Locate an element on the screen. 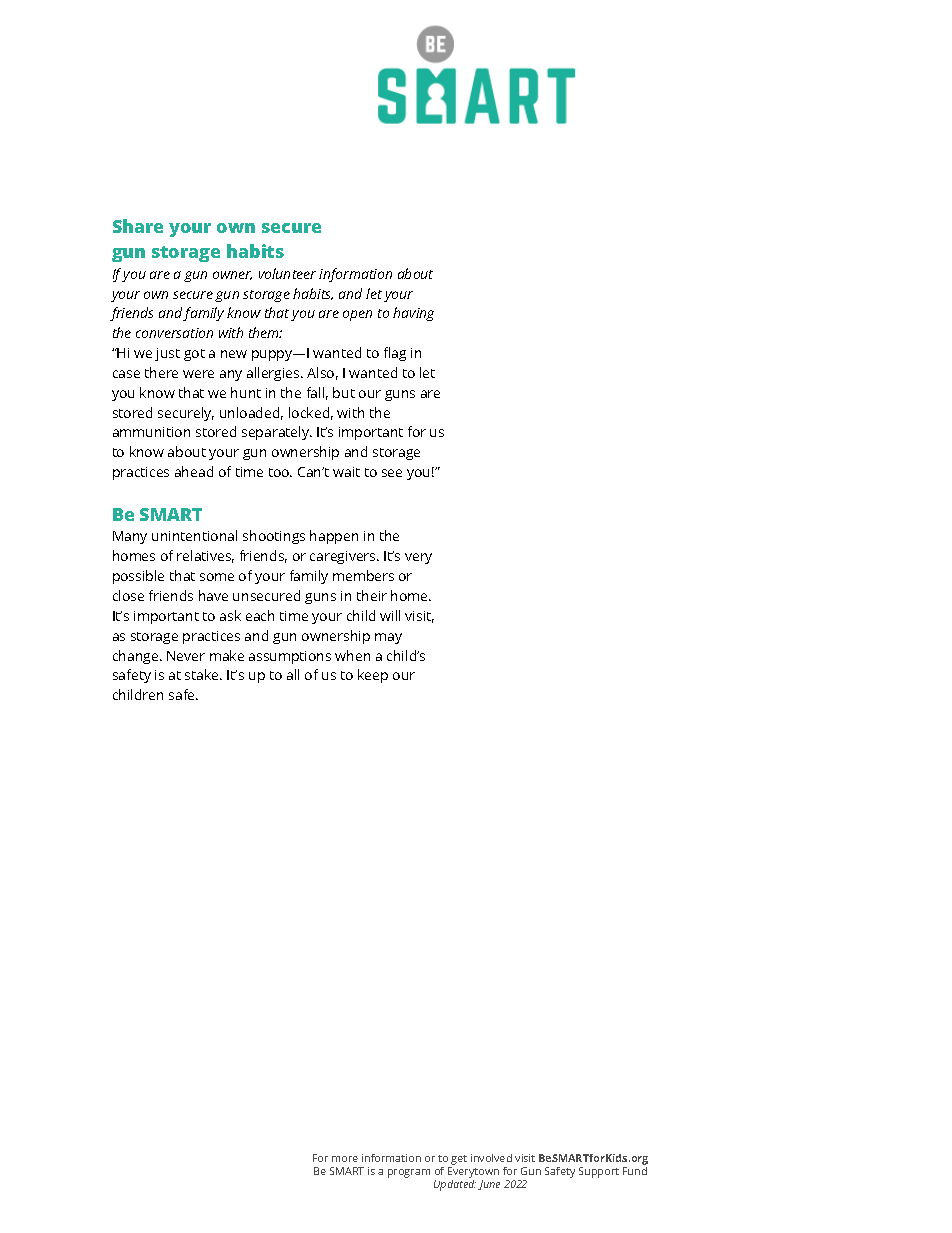 Image resolution: width=952 pixels, height=1233 pixels. more is located at coordinates (345, 1159).
